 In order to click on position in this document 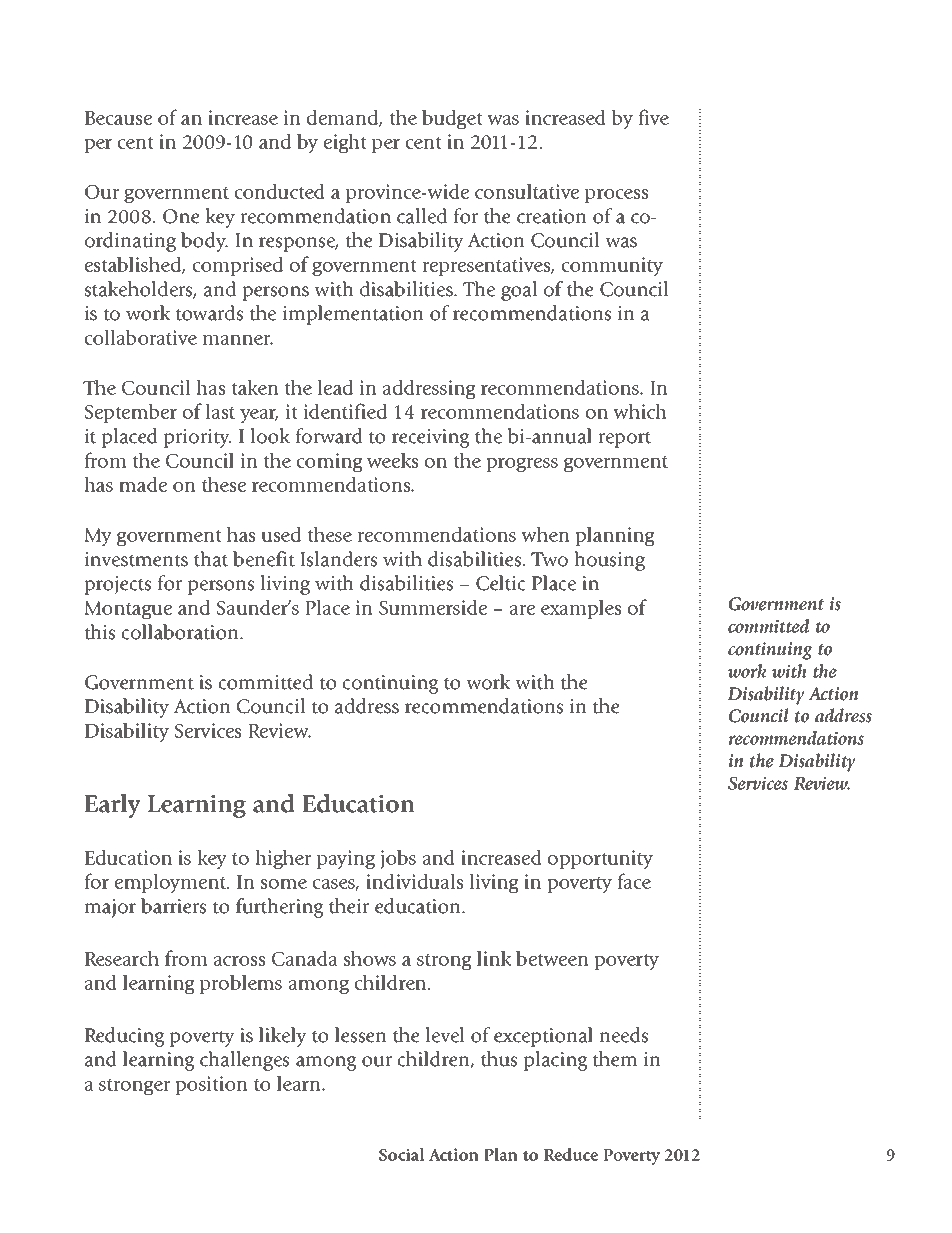, I will do `click(211, 1085)`.
